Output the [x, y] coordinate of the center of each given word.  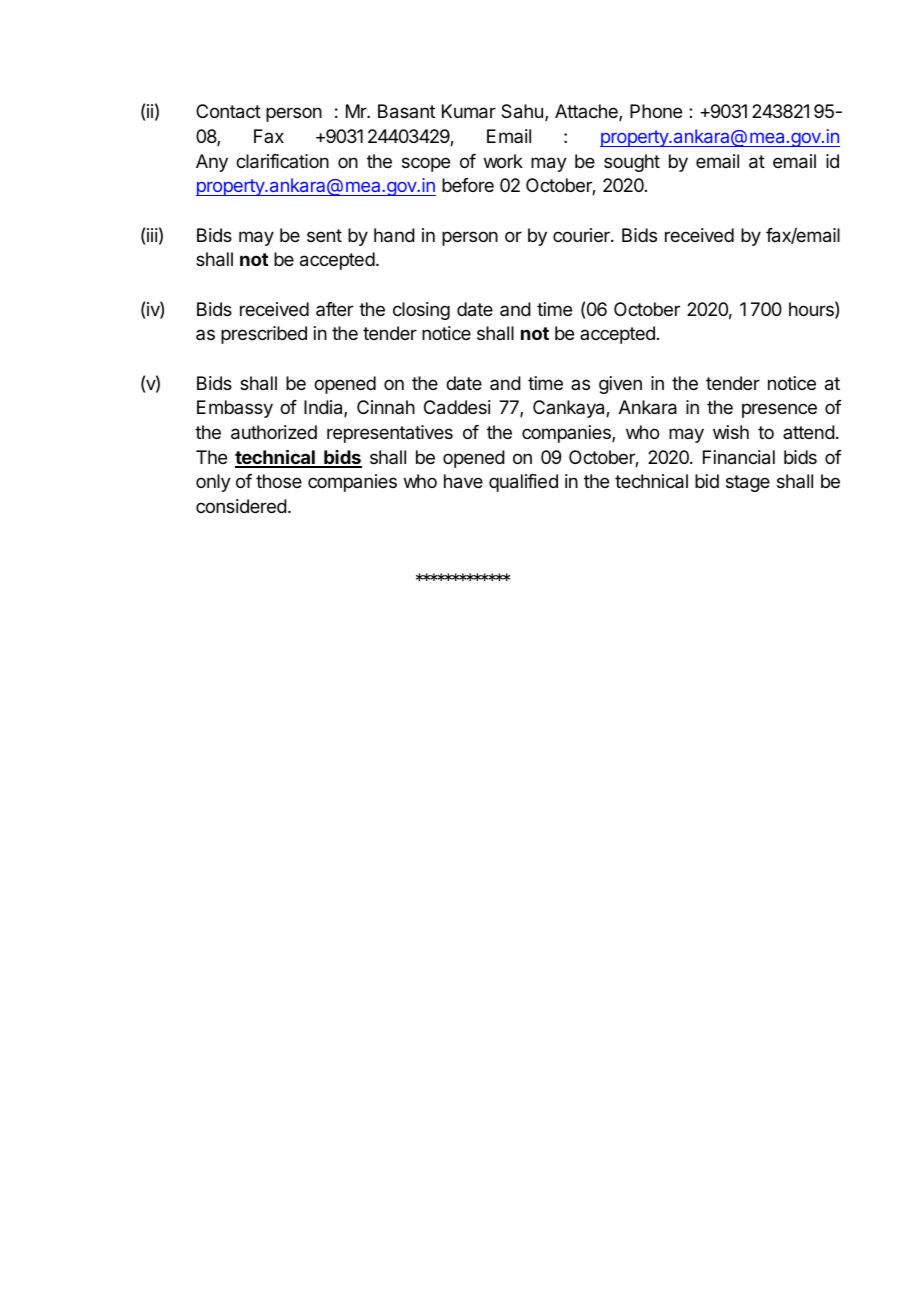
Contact [228, 111]
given [620, 385]
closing [421, 311]
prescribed [264, 335]
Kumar [469, 111]
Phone [656, 111]
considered [241, 506]
